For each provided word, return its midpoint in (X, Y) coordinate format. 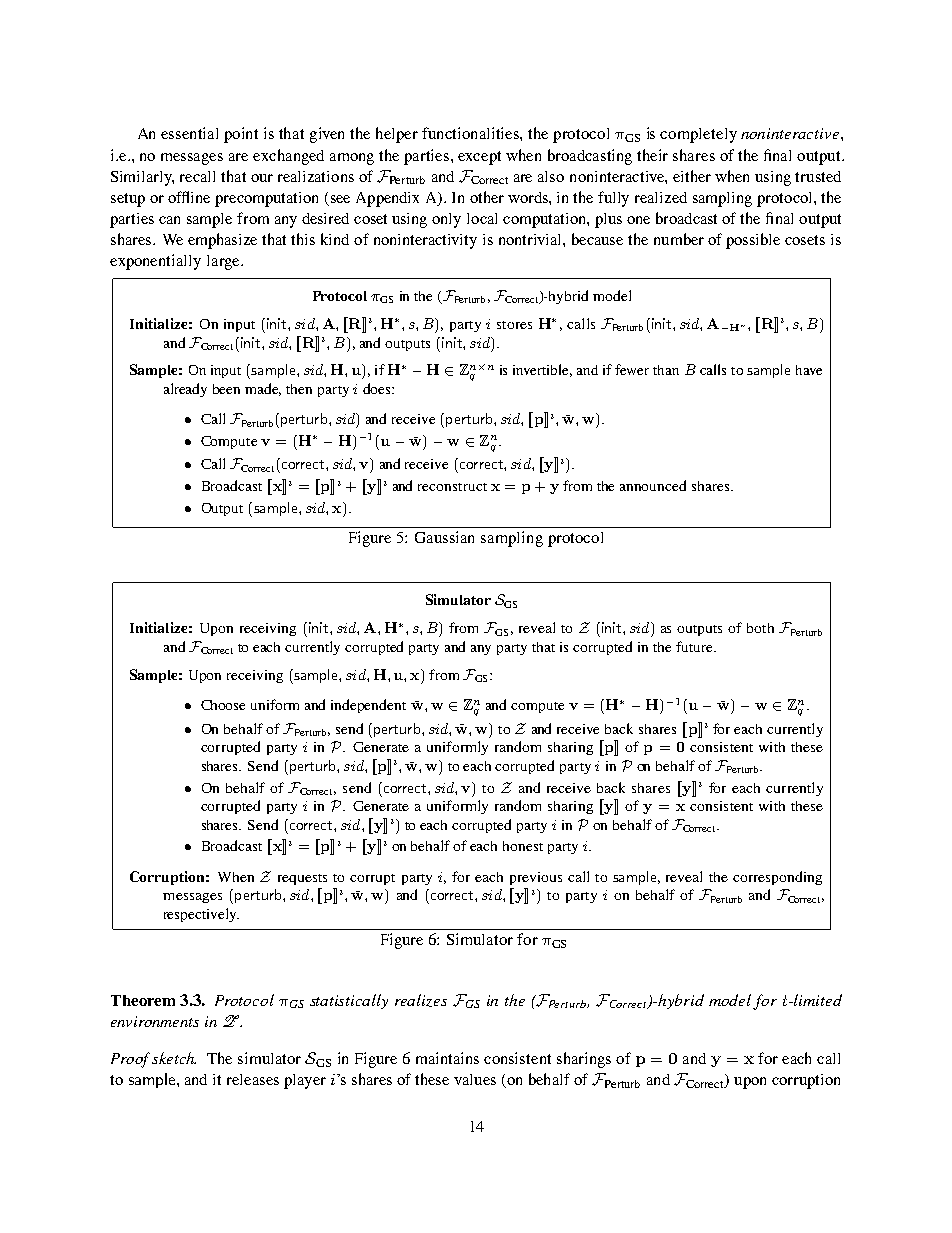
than (666, 370)
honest (523, 846)
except (479, 158)
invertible (542, 370)
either (692, 176)
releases (253, 1079)
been (226, 389)
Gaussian (444, 537)
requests (302, 879)
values (475, 1079)
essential (189, 133)
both (760, 628)
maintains (447, 1058)
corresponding (777, 878)
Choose (223, 705)
